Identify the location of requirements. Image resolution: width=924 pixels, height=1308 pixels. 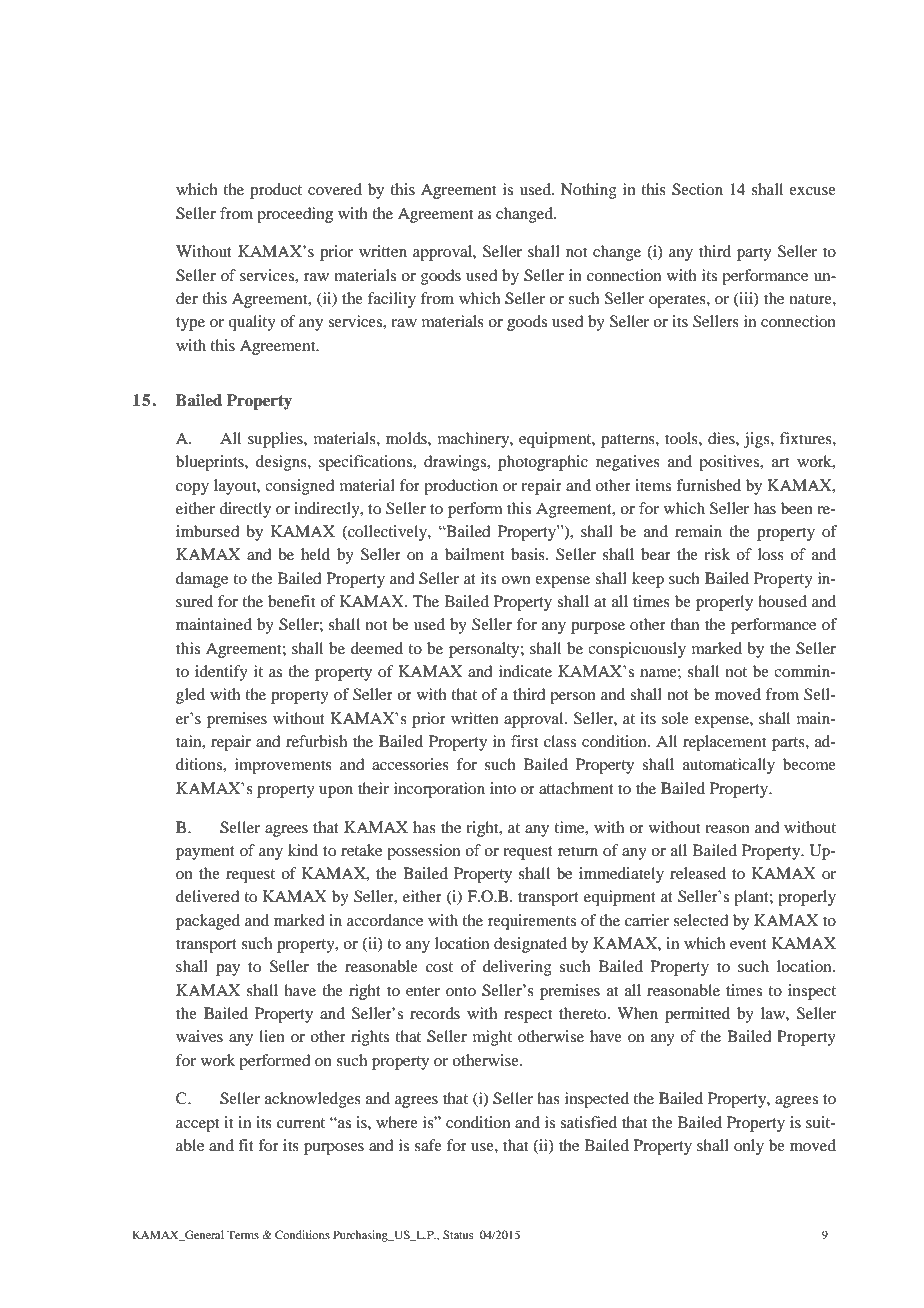
(532, 922).
